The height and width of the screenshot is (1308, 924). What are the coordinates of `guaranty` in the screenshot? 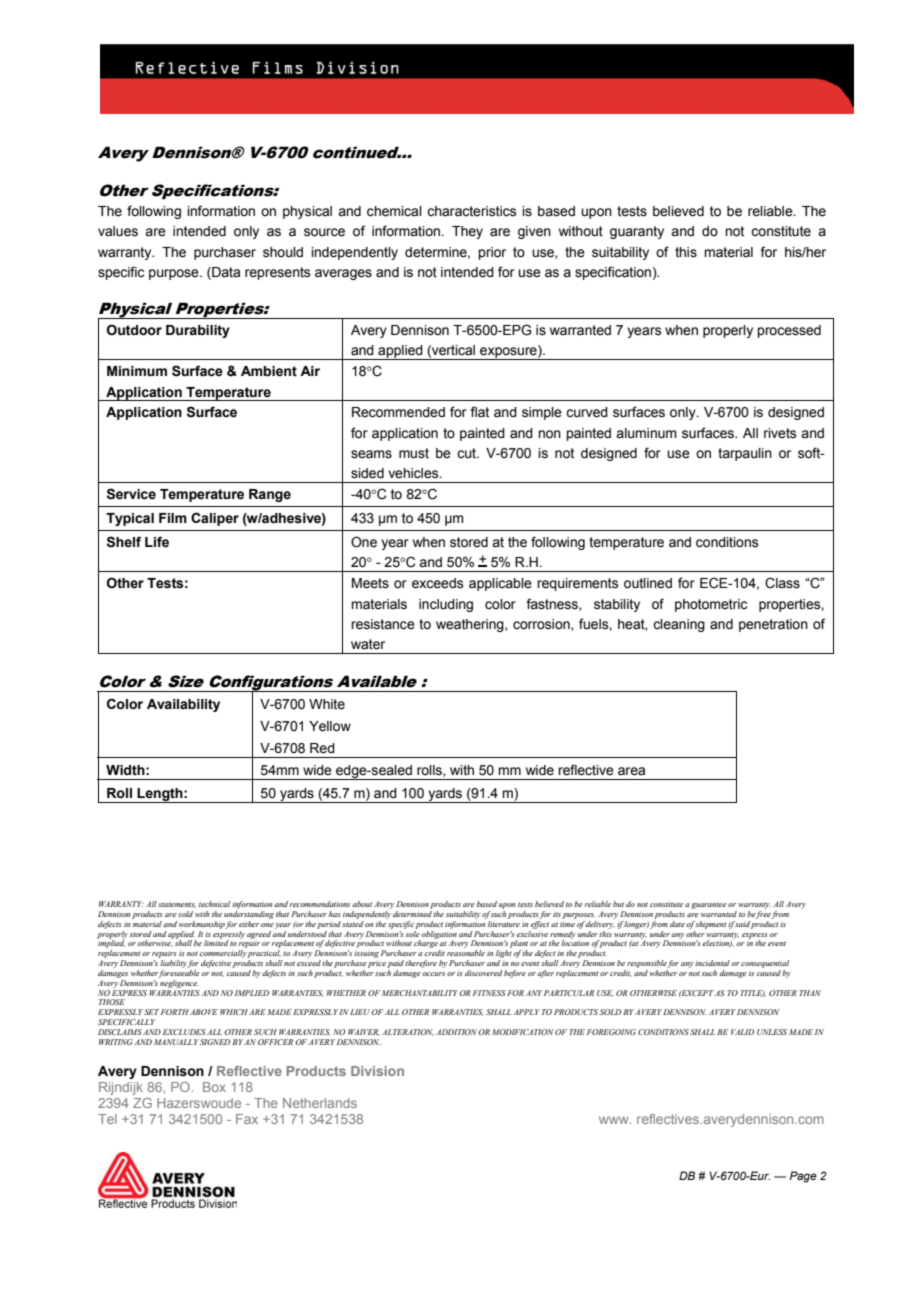 It's located at (637, 232).
